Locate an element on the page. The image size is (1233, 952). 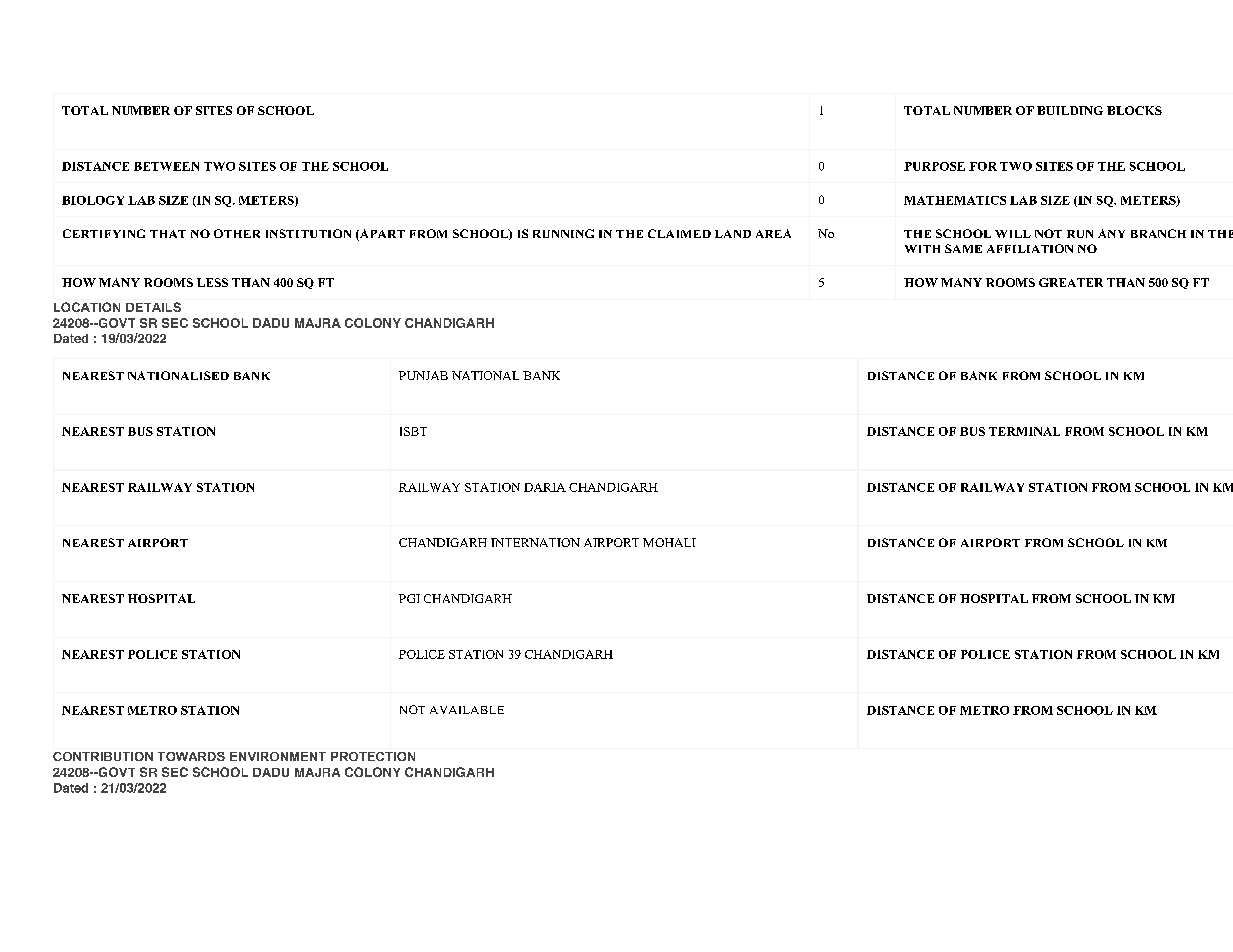
PGI is located at coordinates (409, 598).
